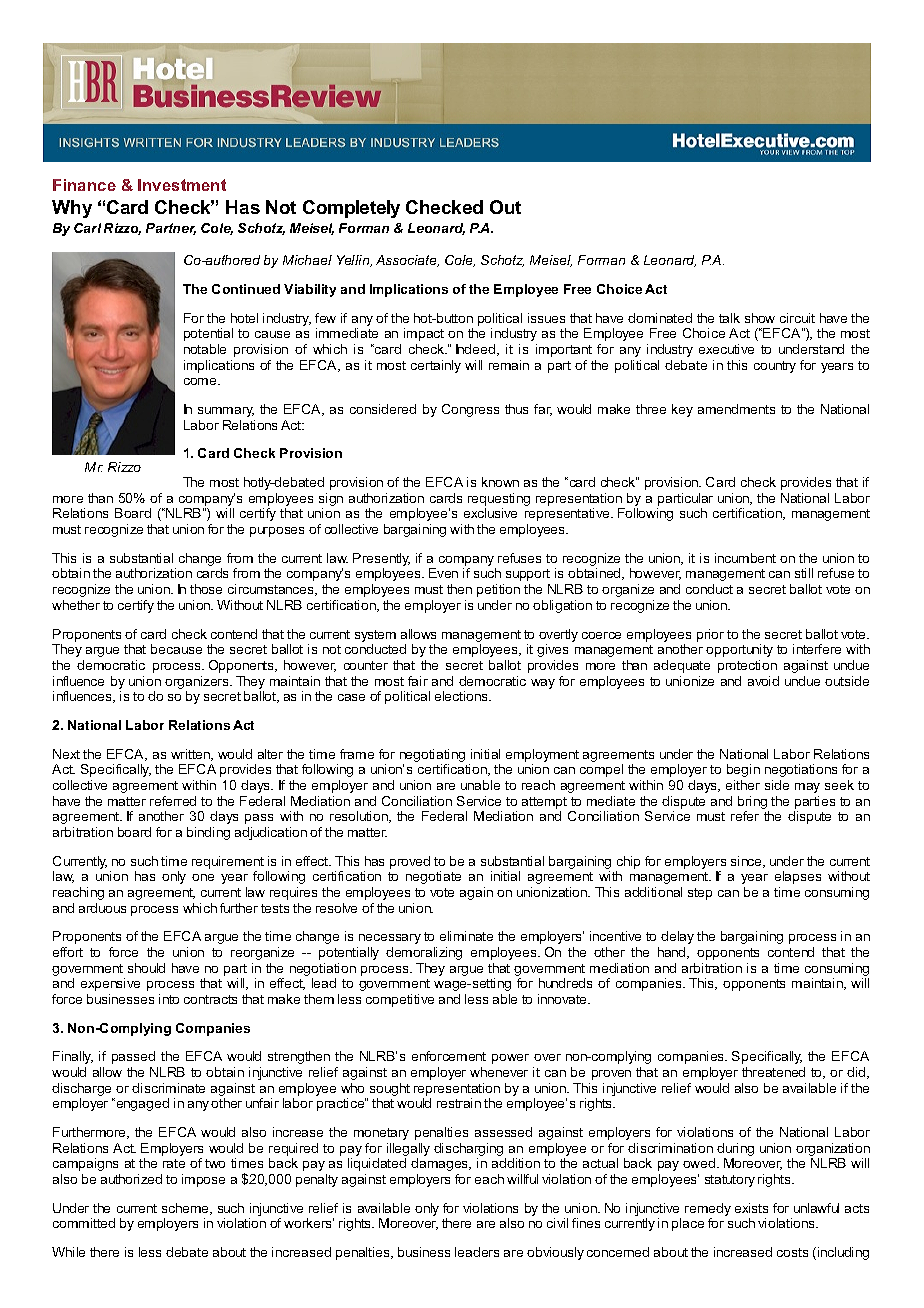  I want to click on Completely, so click(351, 209).
